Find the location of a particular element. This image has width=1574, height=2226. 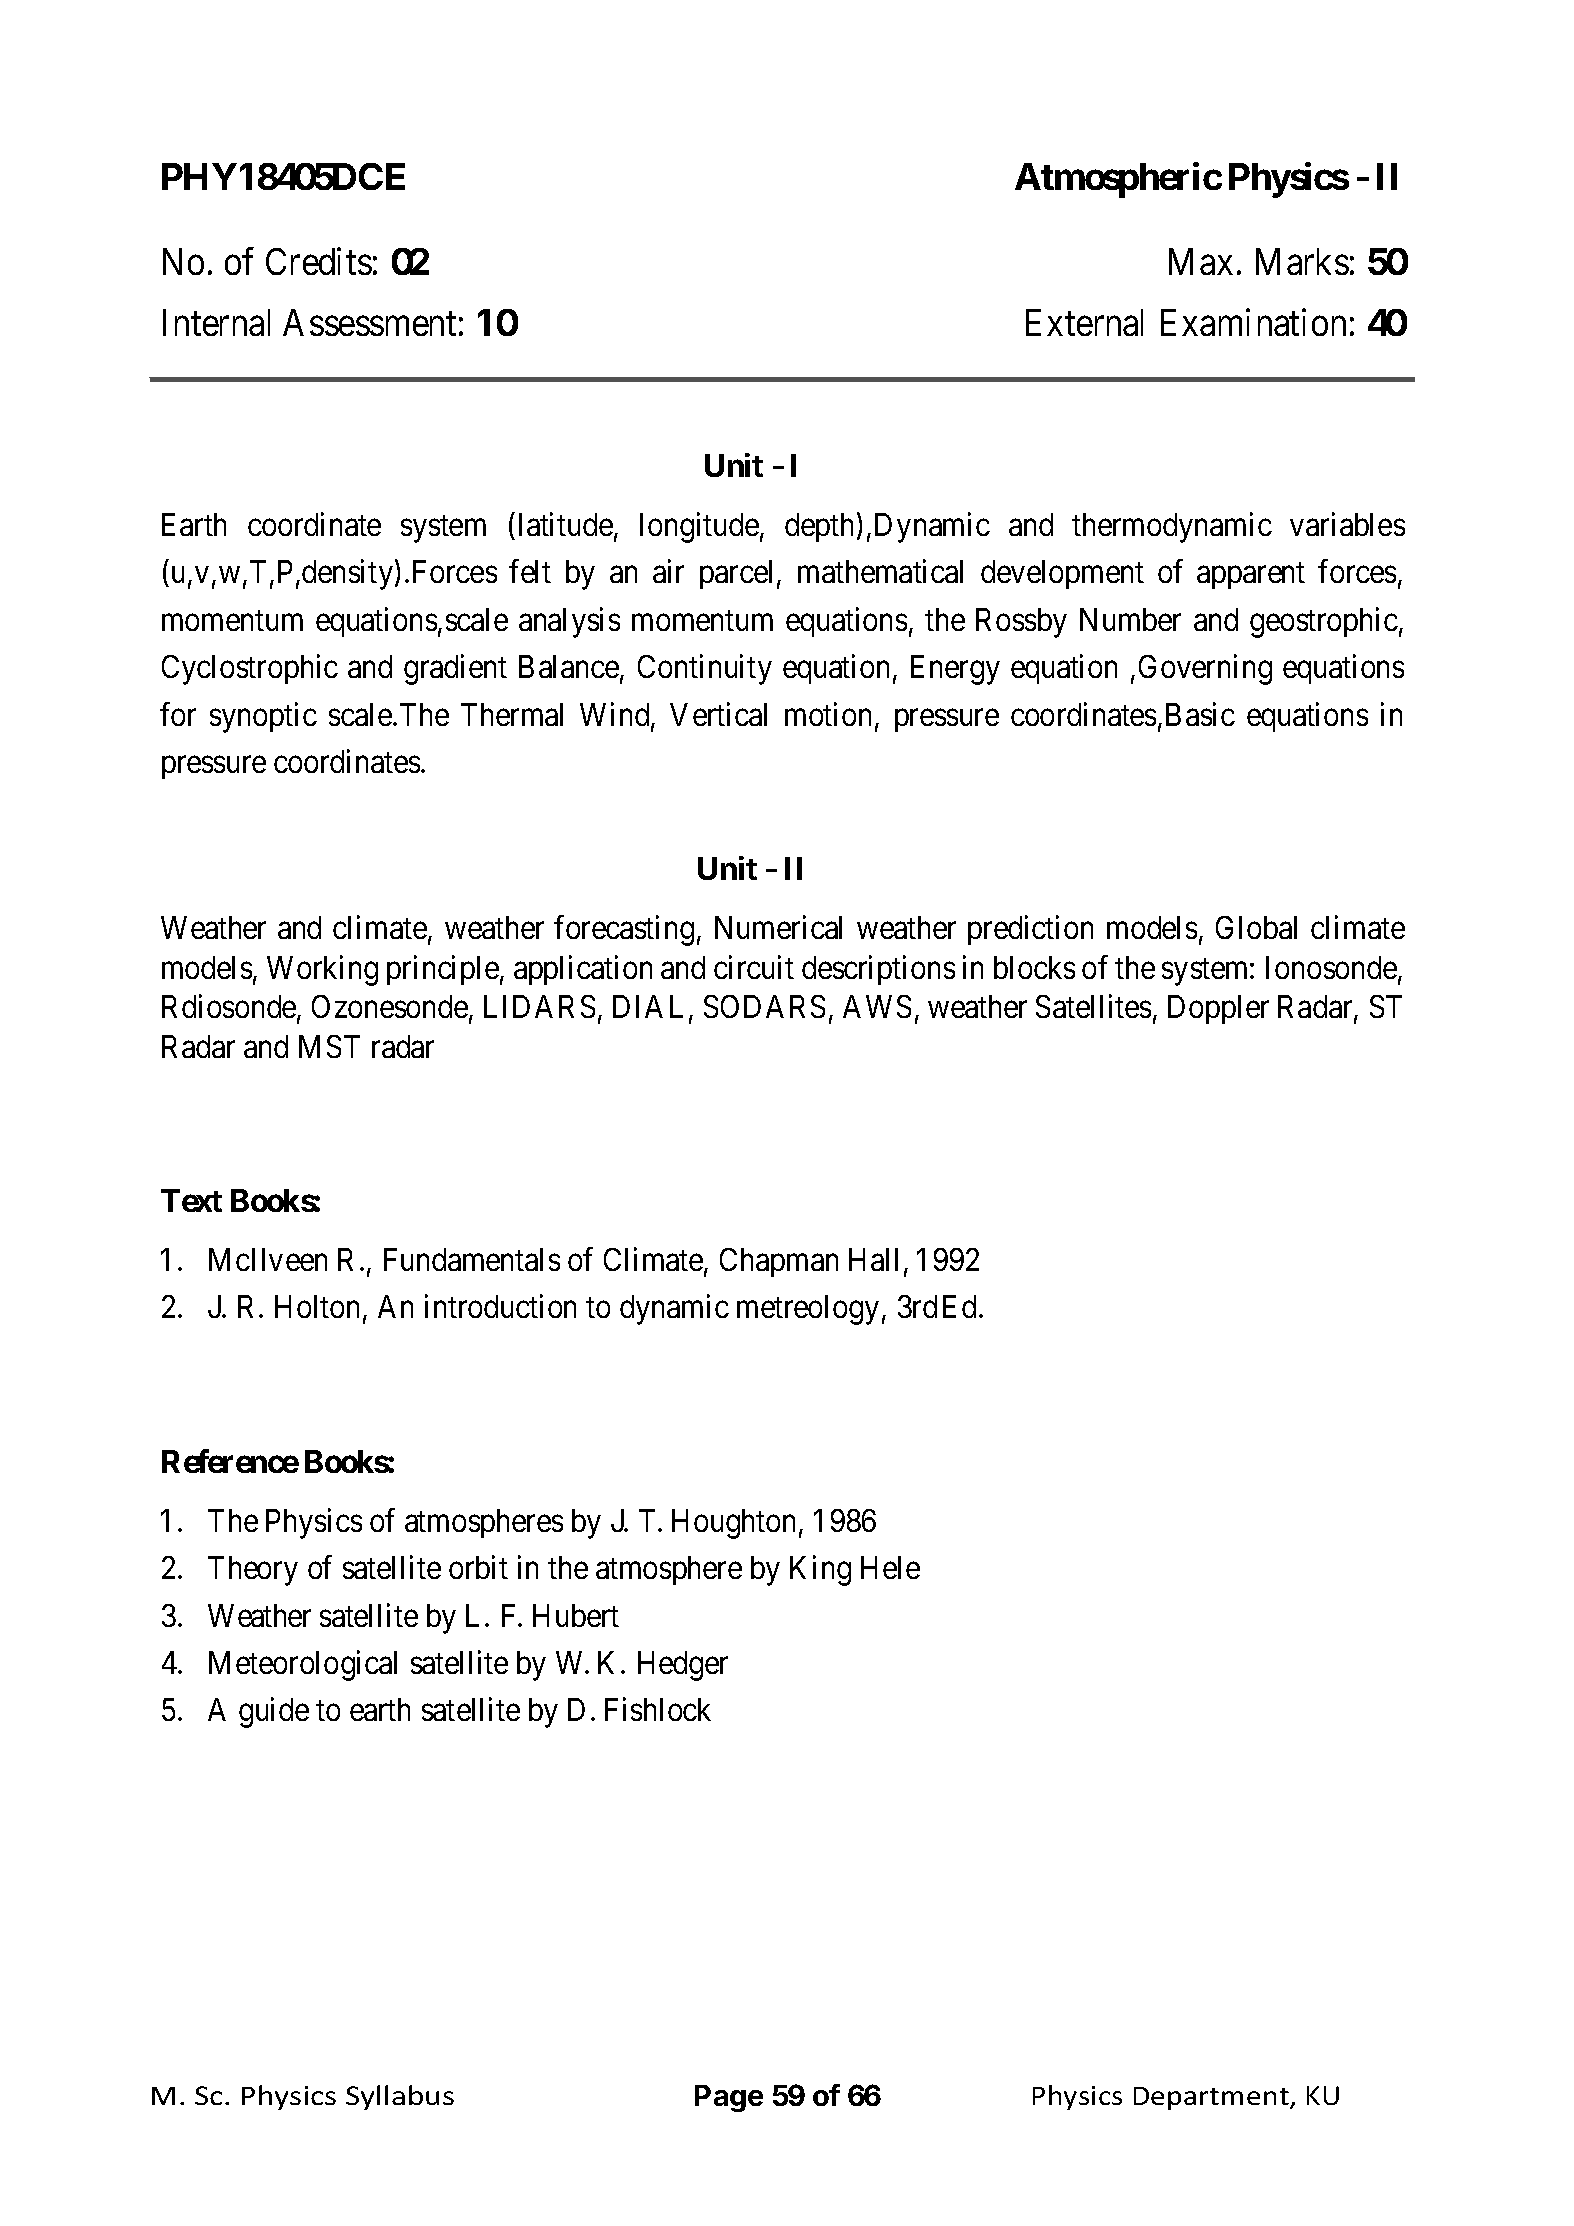

Hall is located at coordinates (873, 1259).
